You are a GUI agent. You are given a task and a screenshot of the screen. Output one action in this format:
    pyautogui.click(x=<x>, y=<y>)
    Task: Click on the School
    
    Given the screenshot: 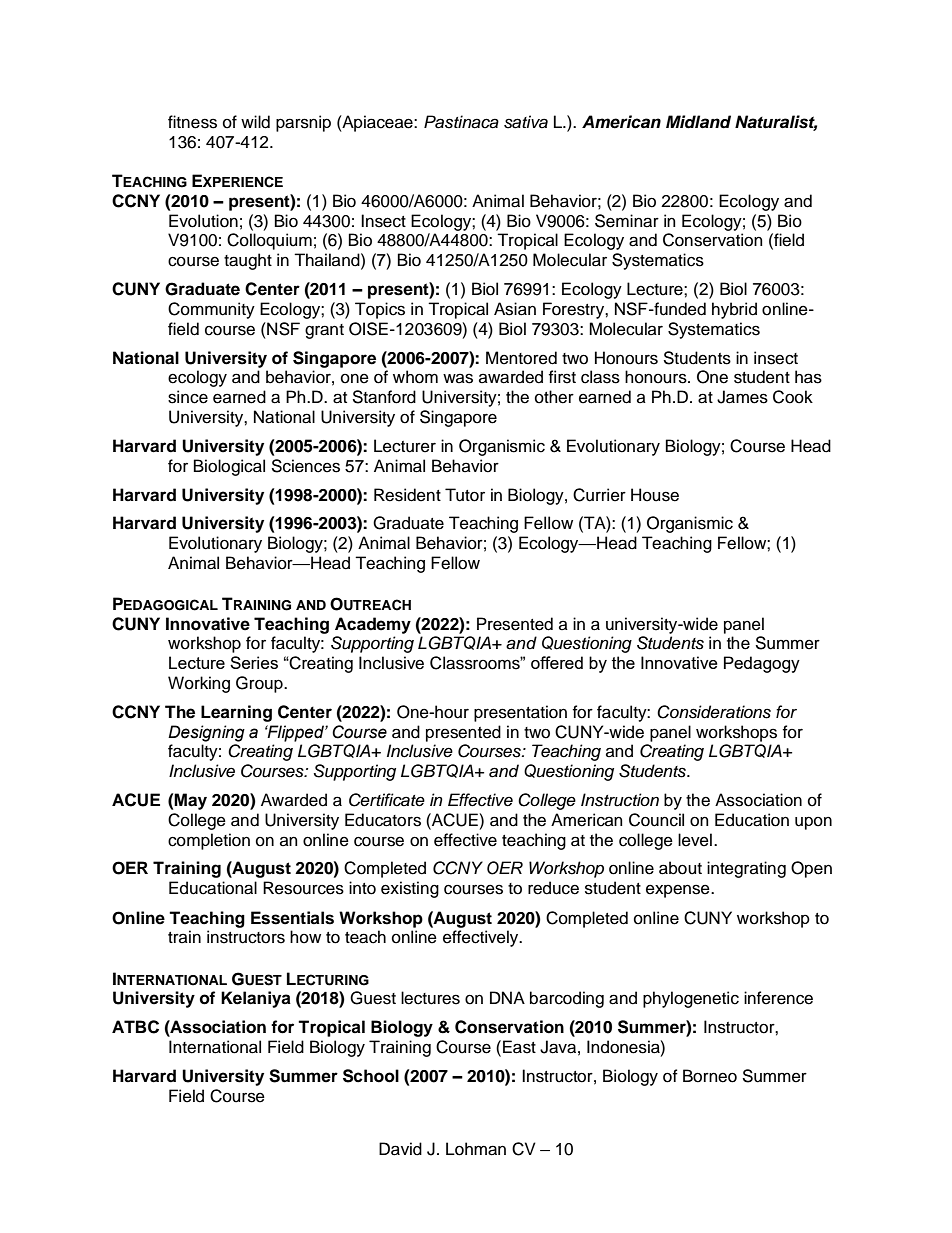 What is the action you would take?
    pyautogui.click(x=371, y=1076)
